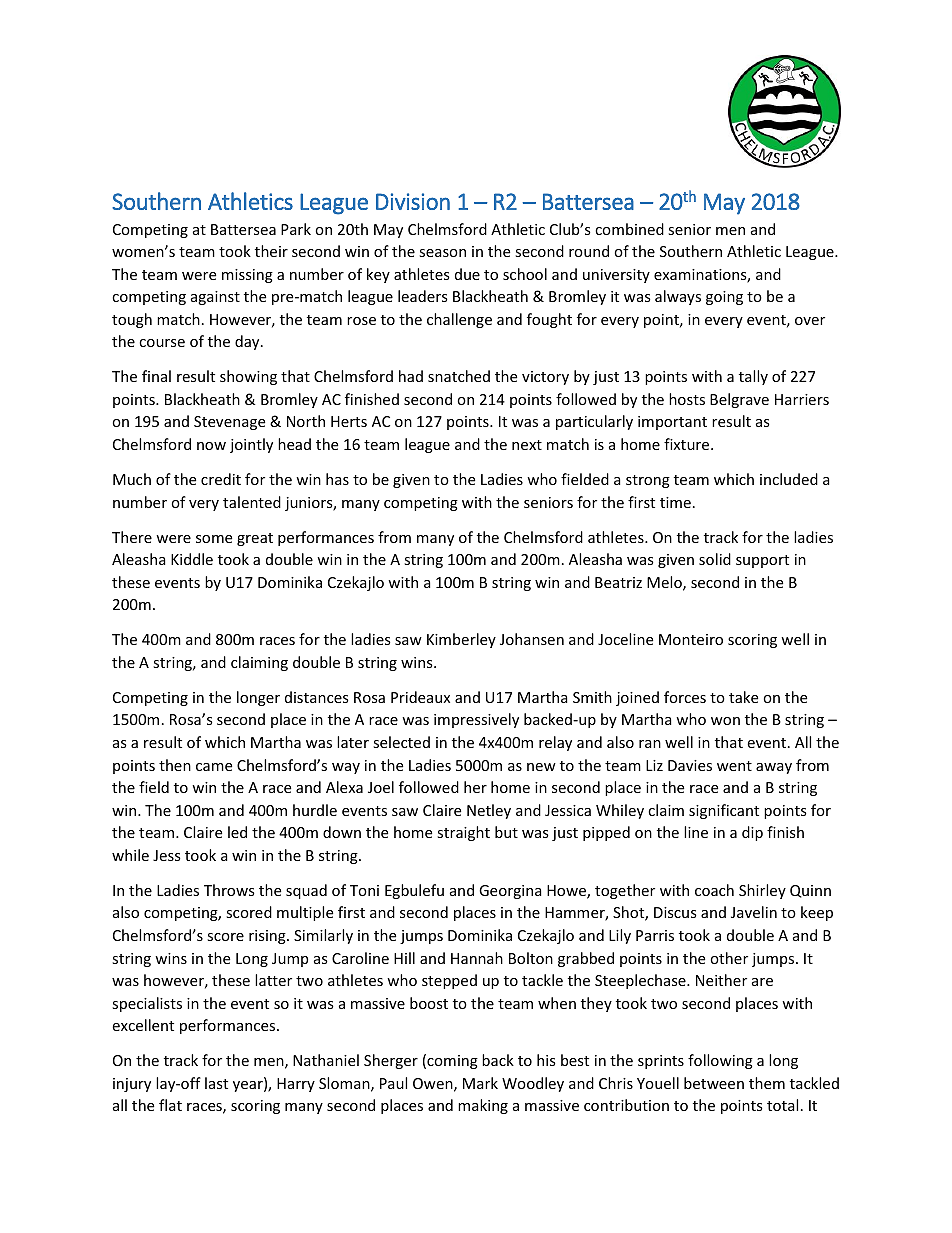 The width and height of the image is (952, 1233). I want to click on Mark, so click(480, 1083).
